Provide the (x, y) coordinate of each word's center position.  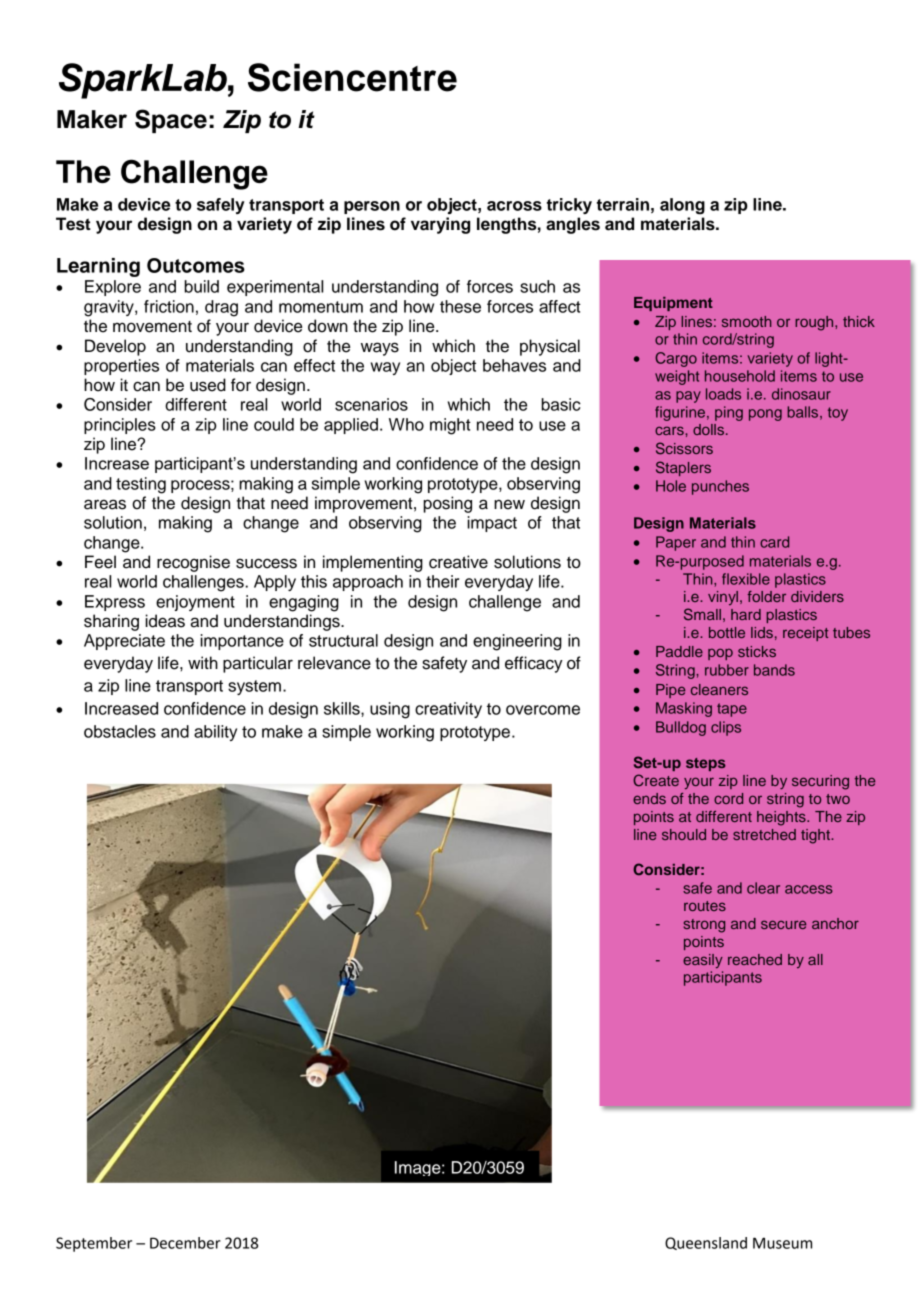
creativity (448, 710)
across (514, 206)
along (682, 206)
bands (774, 670)
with (203, 662)
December (185, 1243)
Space (171, 121)
